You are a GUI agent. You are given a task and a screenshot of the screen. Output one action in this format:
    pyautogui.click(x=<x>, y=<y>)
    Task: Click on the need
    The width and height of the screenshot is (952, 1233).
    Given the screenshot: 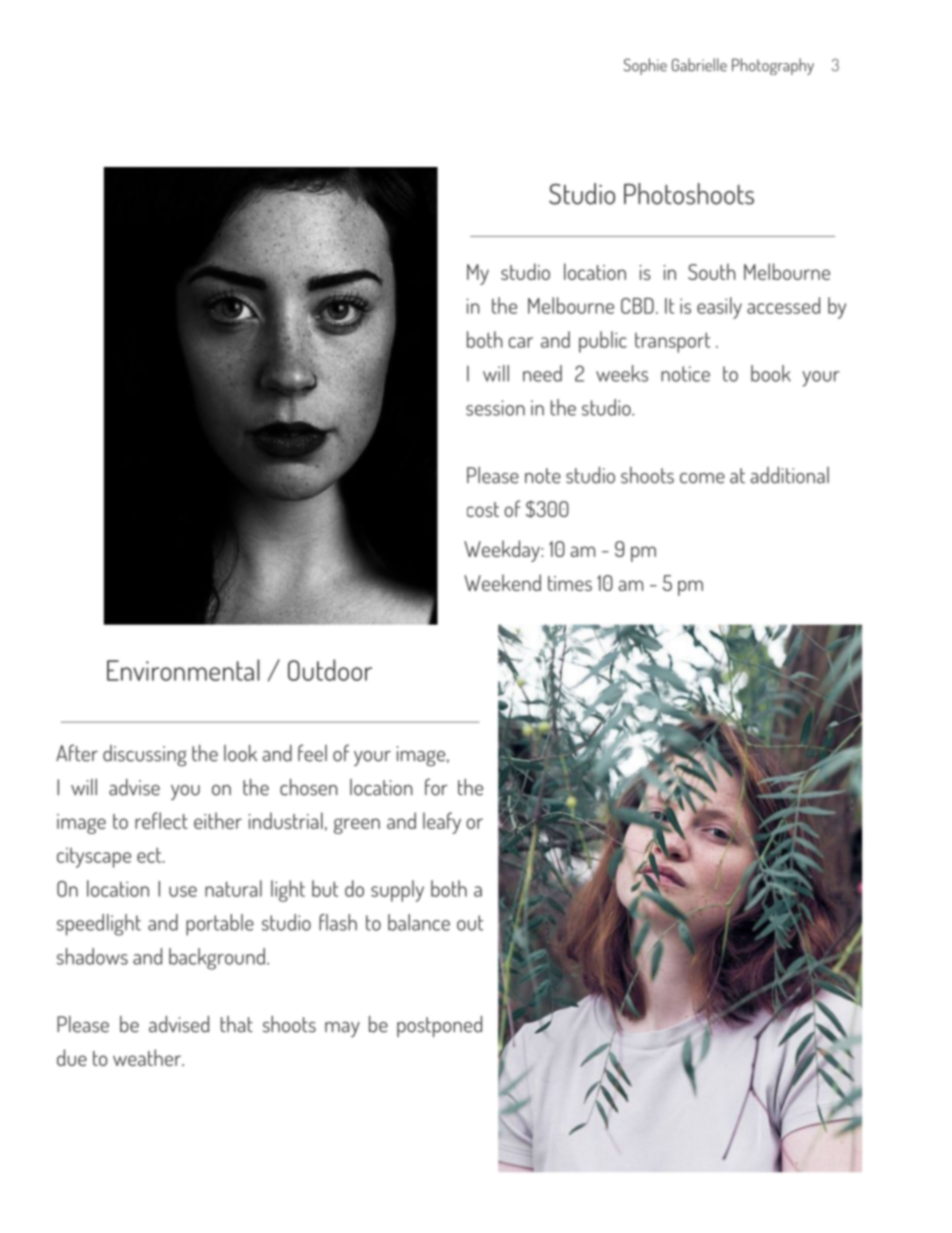 What is the action you would take?
    pyautogui.click(x=542, y=373)
